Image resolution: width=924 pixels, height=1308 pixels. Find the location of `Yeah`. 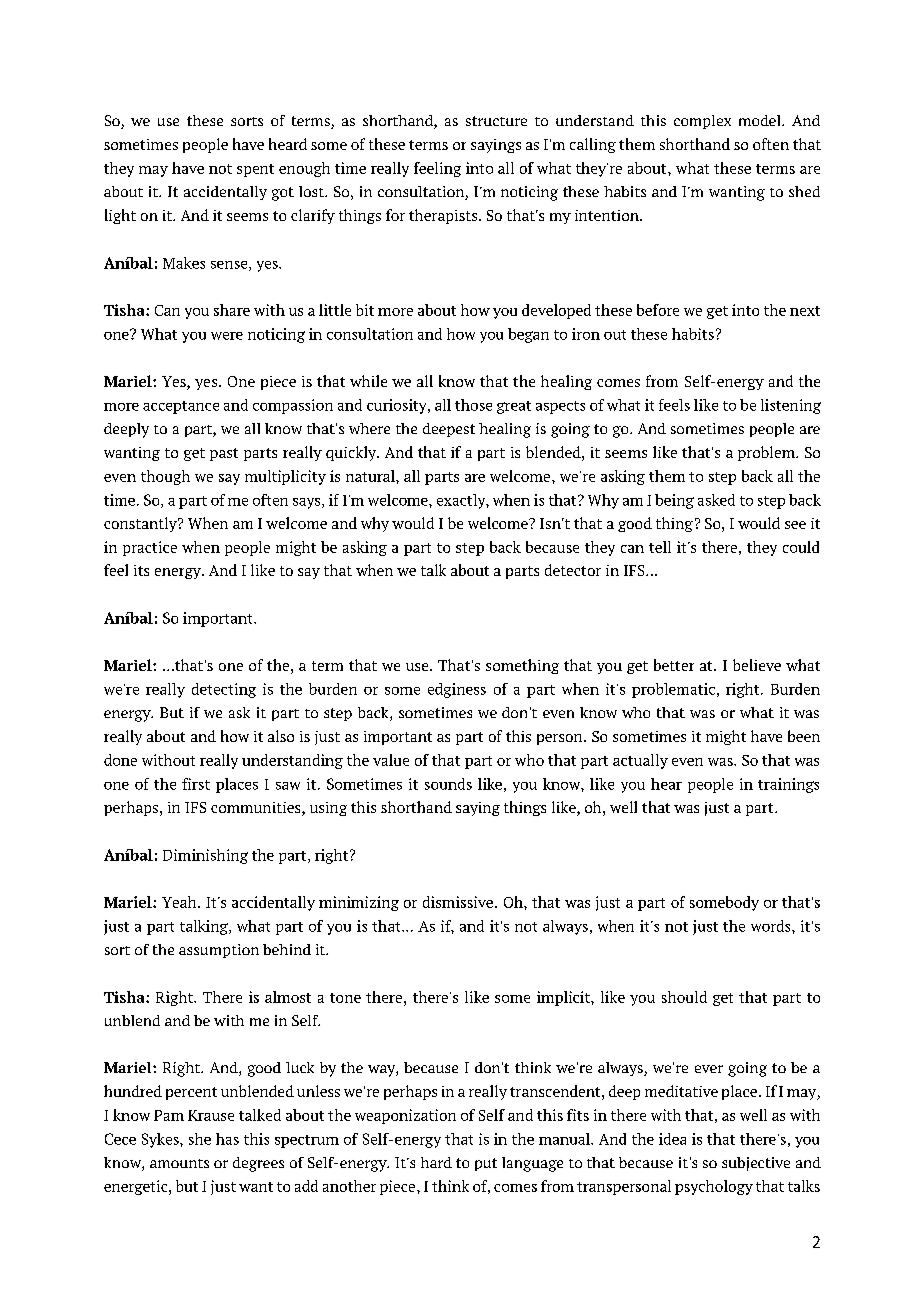

Yeah is located at coordinates (180, 902).
